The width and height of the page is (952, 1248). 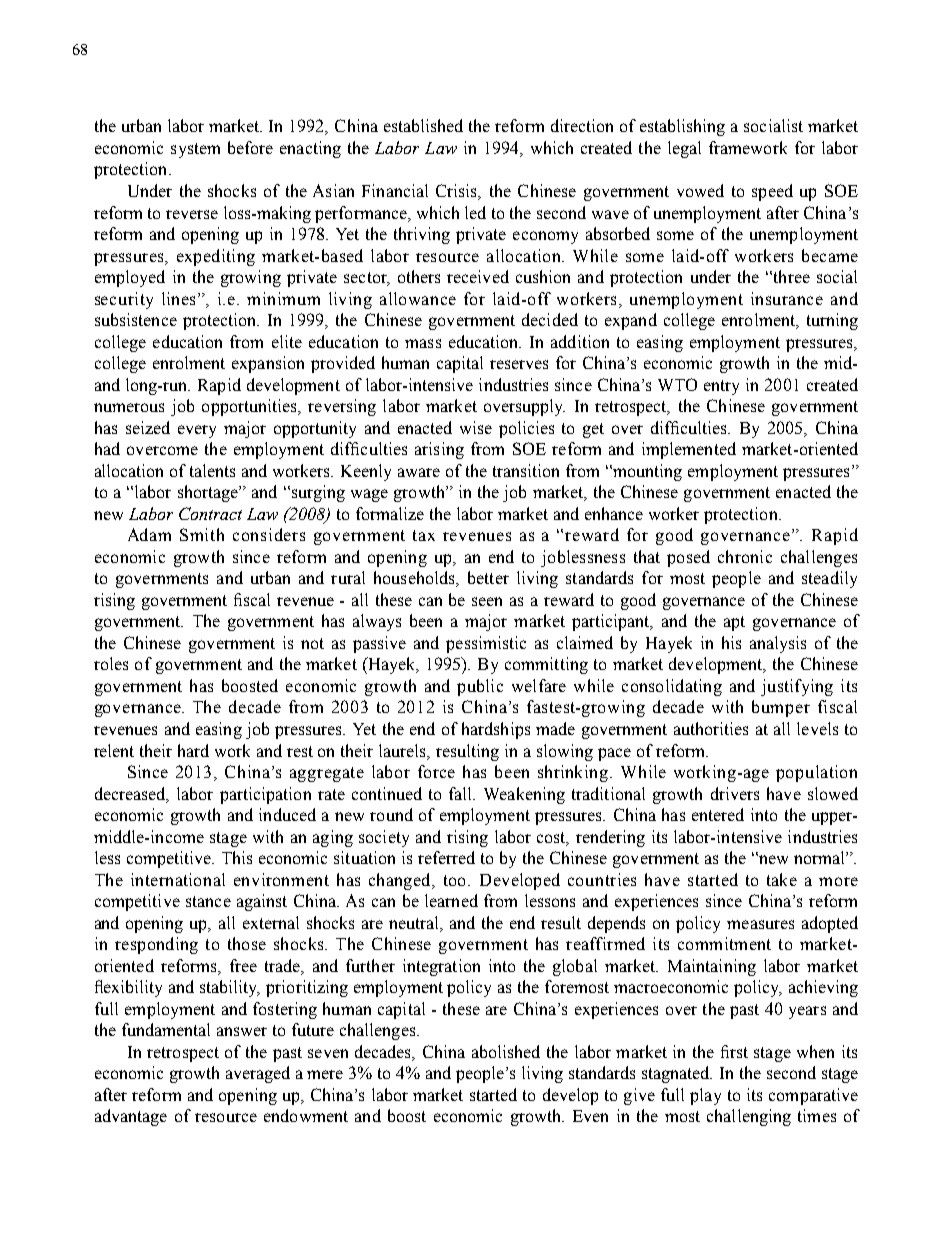 What do you see at coordinates (734, 623) in the page?
I see `apt` at bounding box center [734, 623].
